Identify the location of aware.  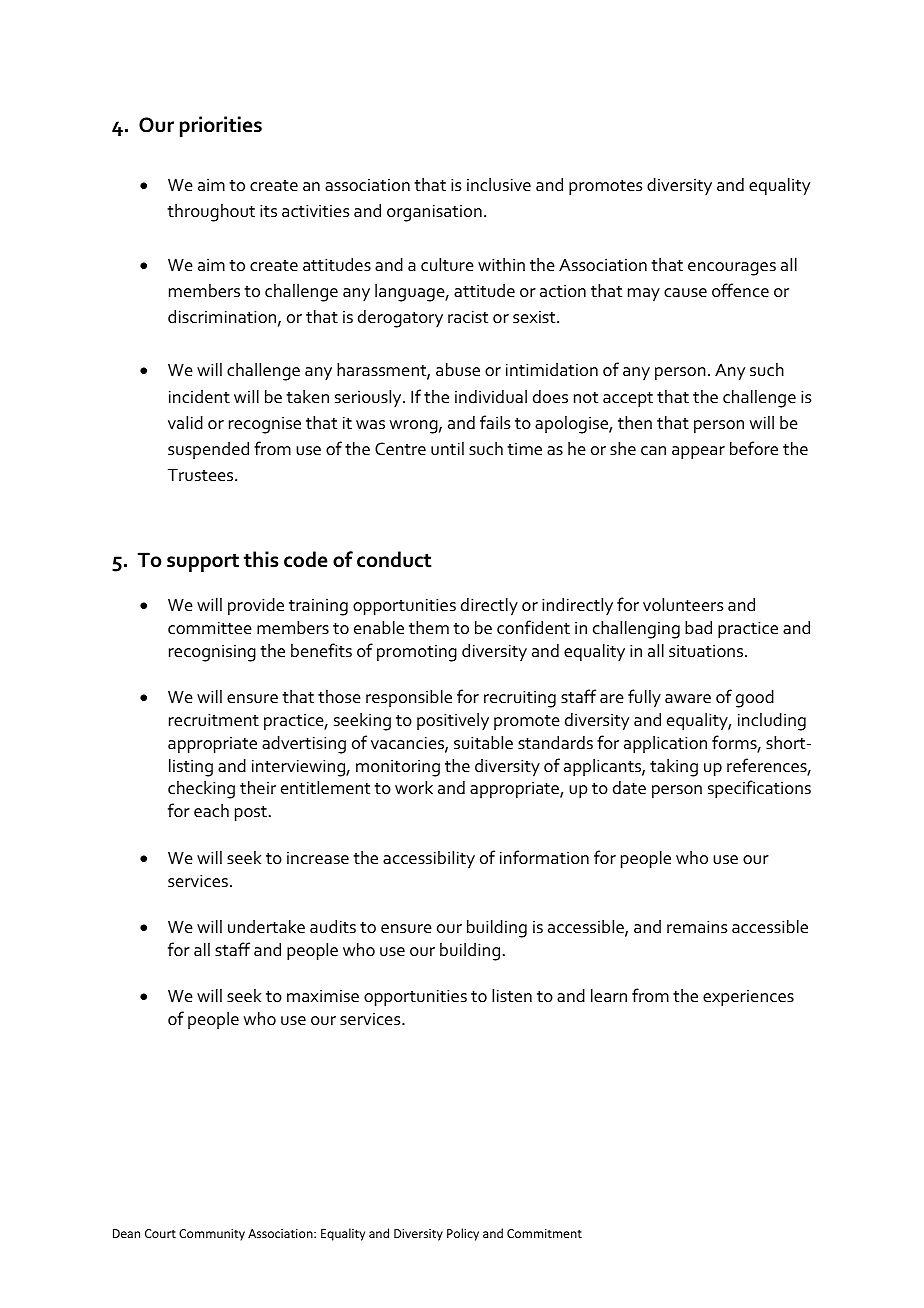
(688, 699).
